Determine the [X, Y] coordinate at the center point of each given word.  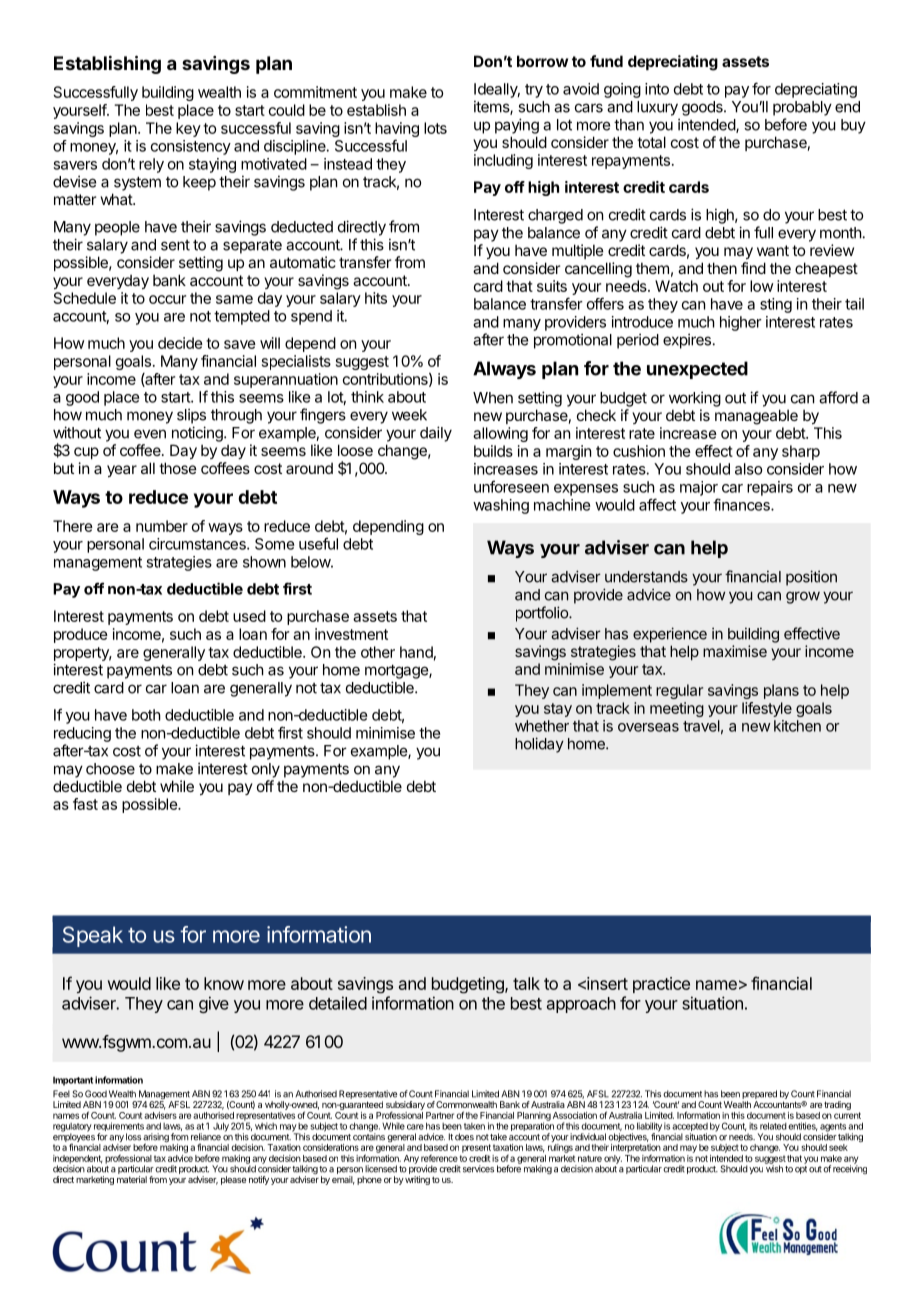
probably [802, 108]
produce [81, 635]
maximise [735, 651]
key [188, 129]
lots [435, 128]
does [464, 1137]
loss [133, 1137]
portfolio [543, 614]
